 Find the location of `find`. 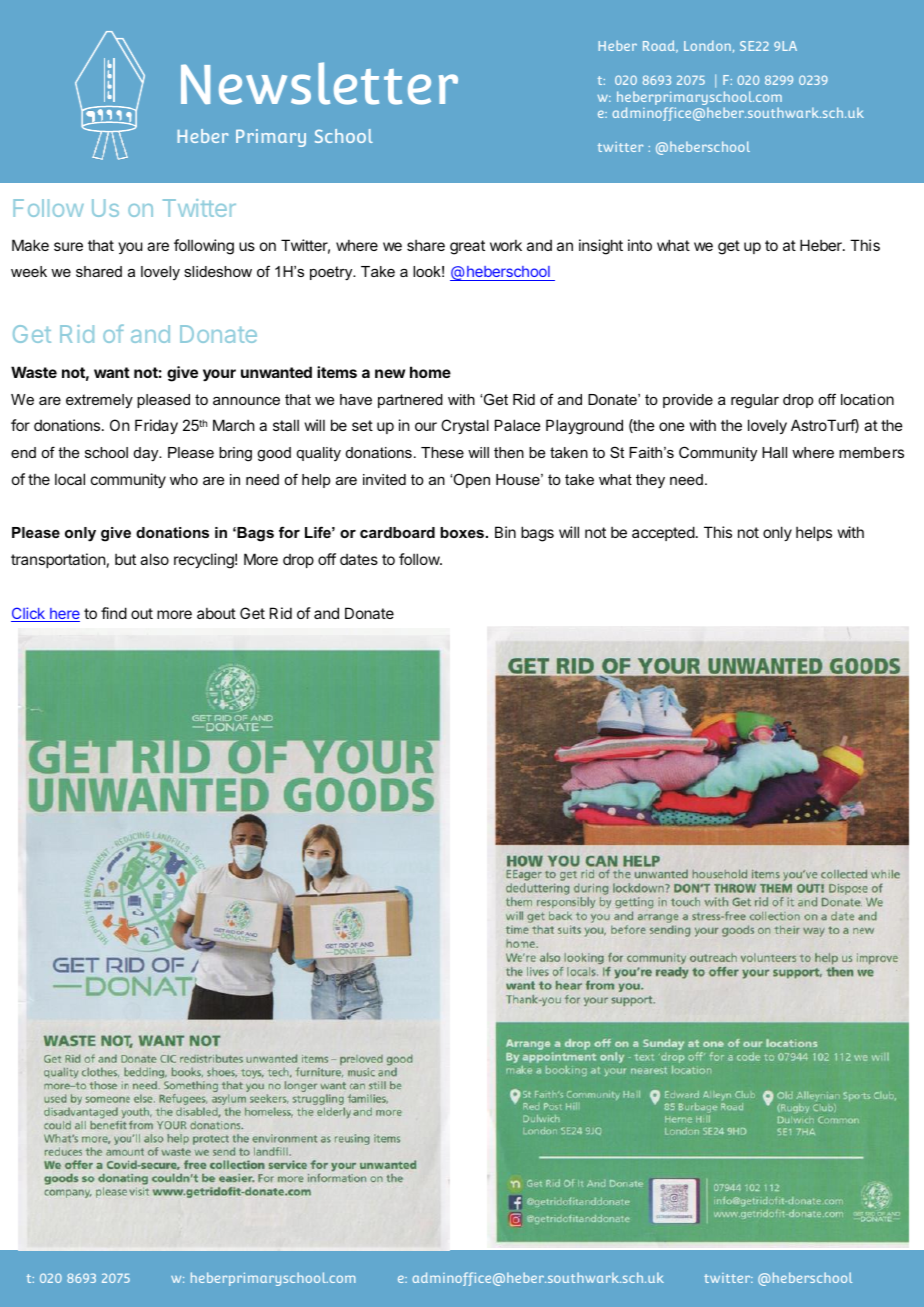

find is located at coordinates (114, 613).
